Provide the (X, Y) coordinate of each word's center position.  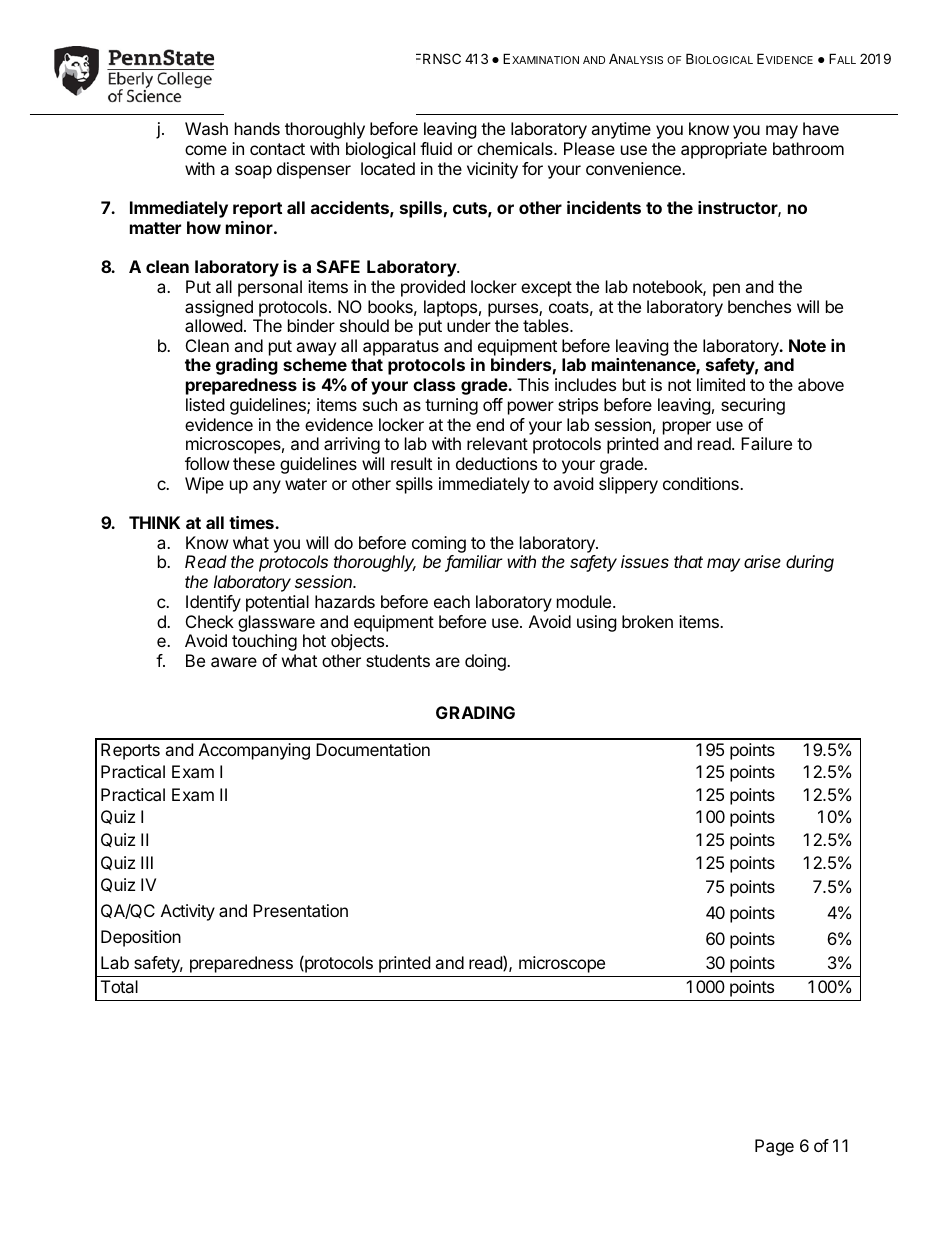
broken (647, 621)
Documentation (373, 749)
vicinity (492, 170)
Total (119, 986)
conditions (702, 483)
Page (774, 1147)
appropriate (724, 150)
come (206, 150)
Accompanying (254, 751)
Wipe (204, 485)
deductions (496, 463)
